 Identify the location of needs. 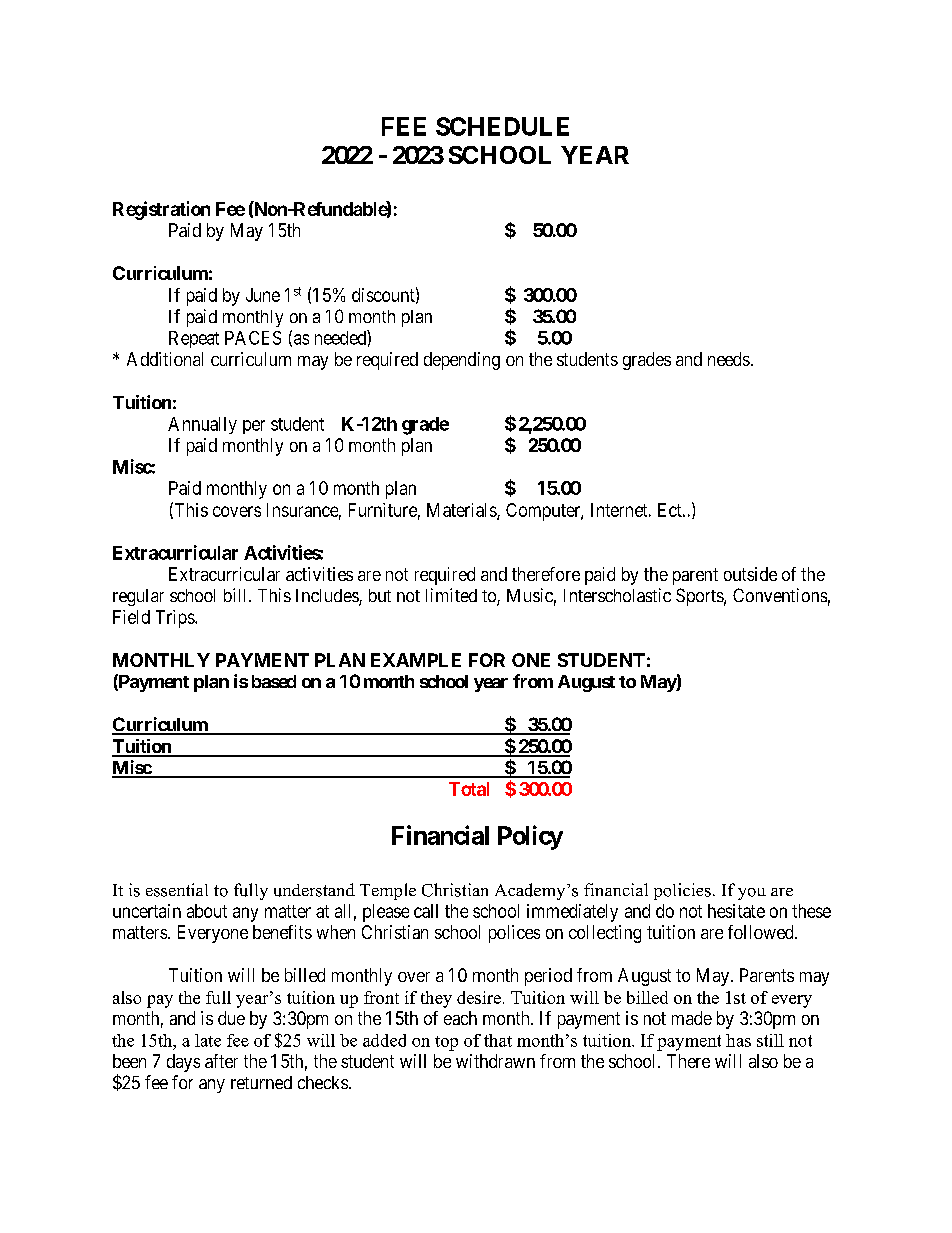
(729, 359).
